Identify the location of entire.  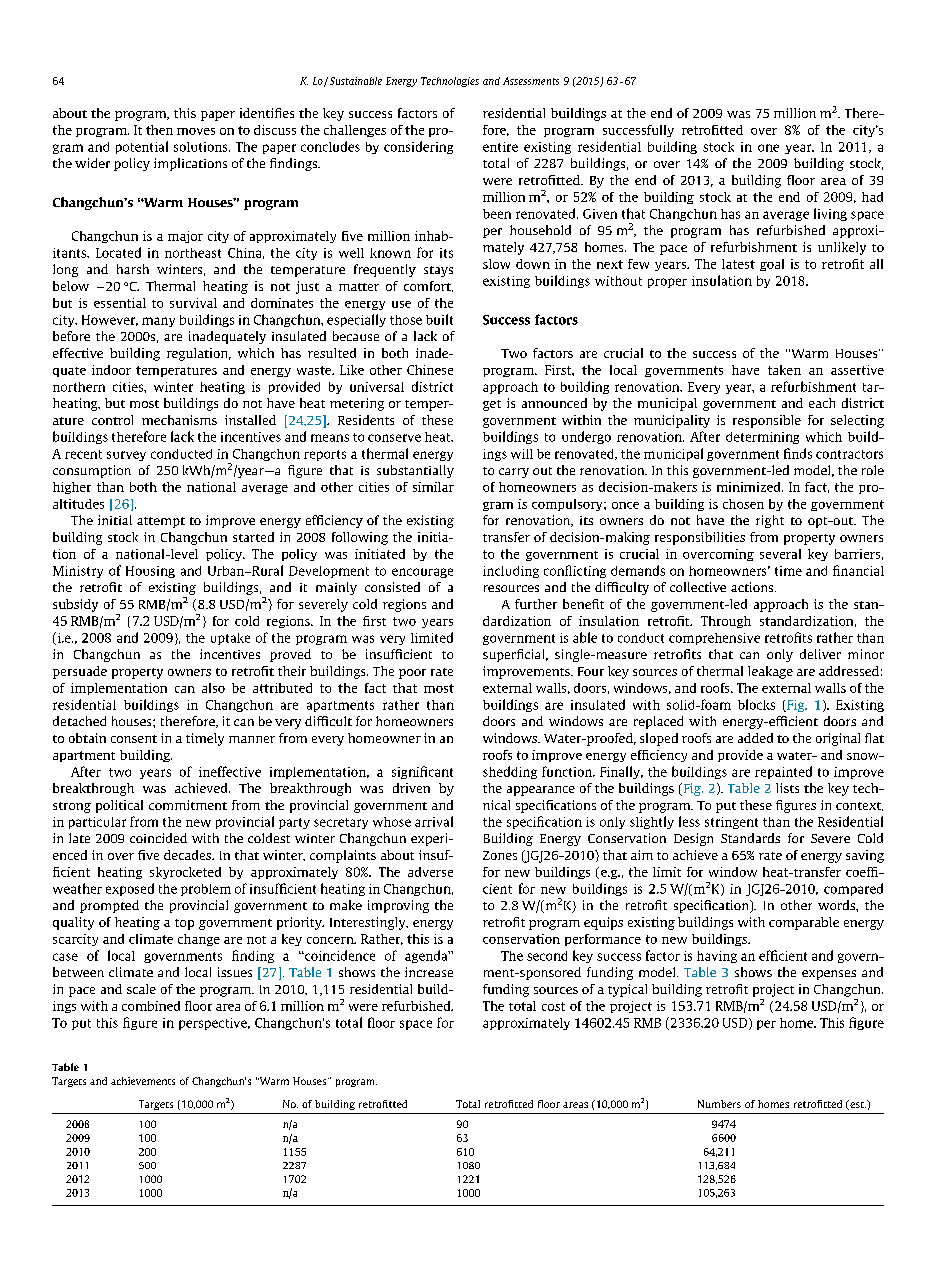
(500, 147).
